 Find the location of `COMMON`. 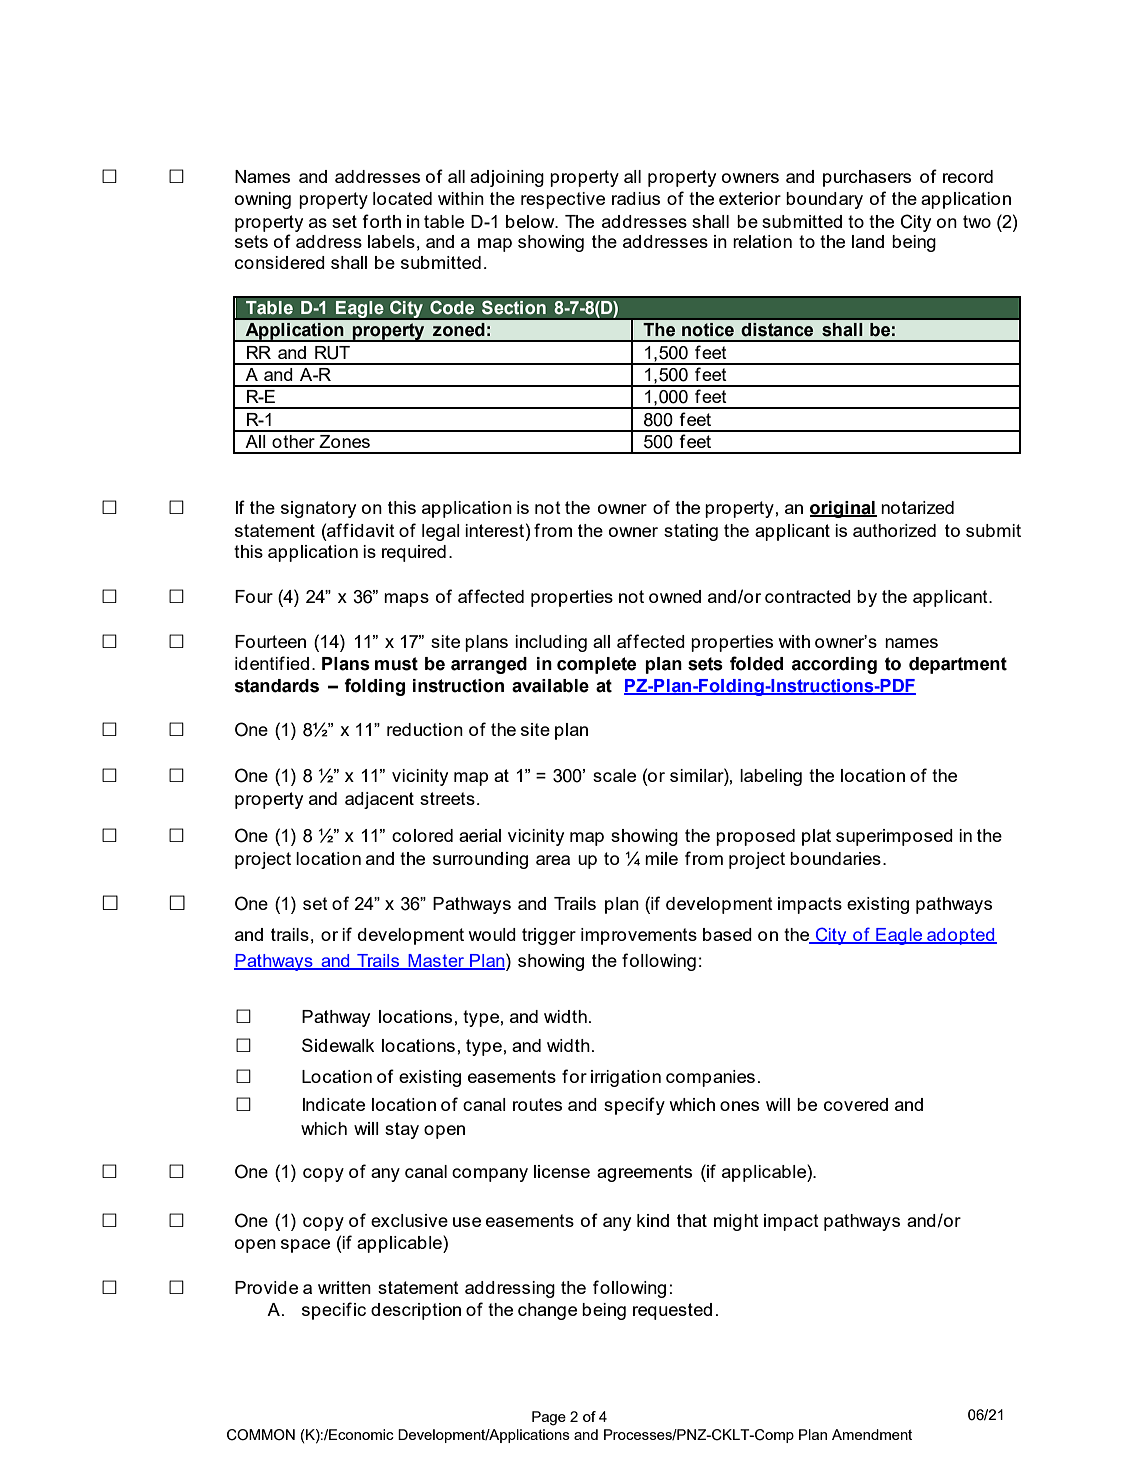

COMMON is located at coordinates (261, 1435).
